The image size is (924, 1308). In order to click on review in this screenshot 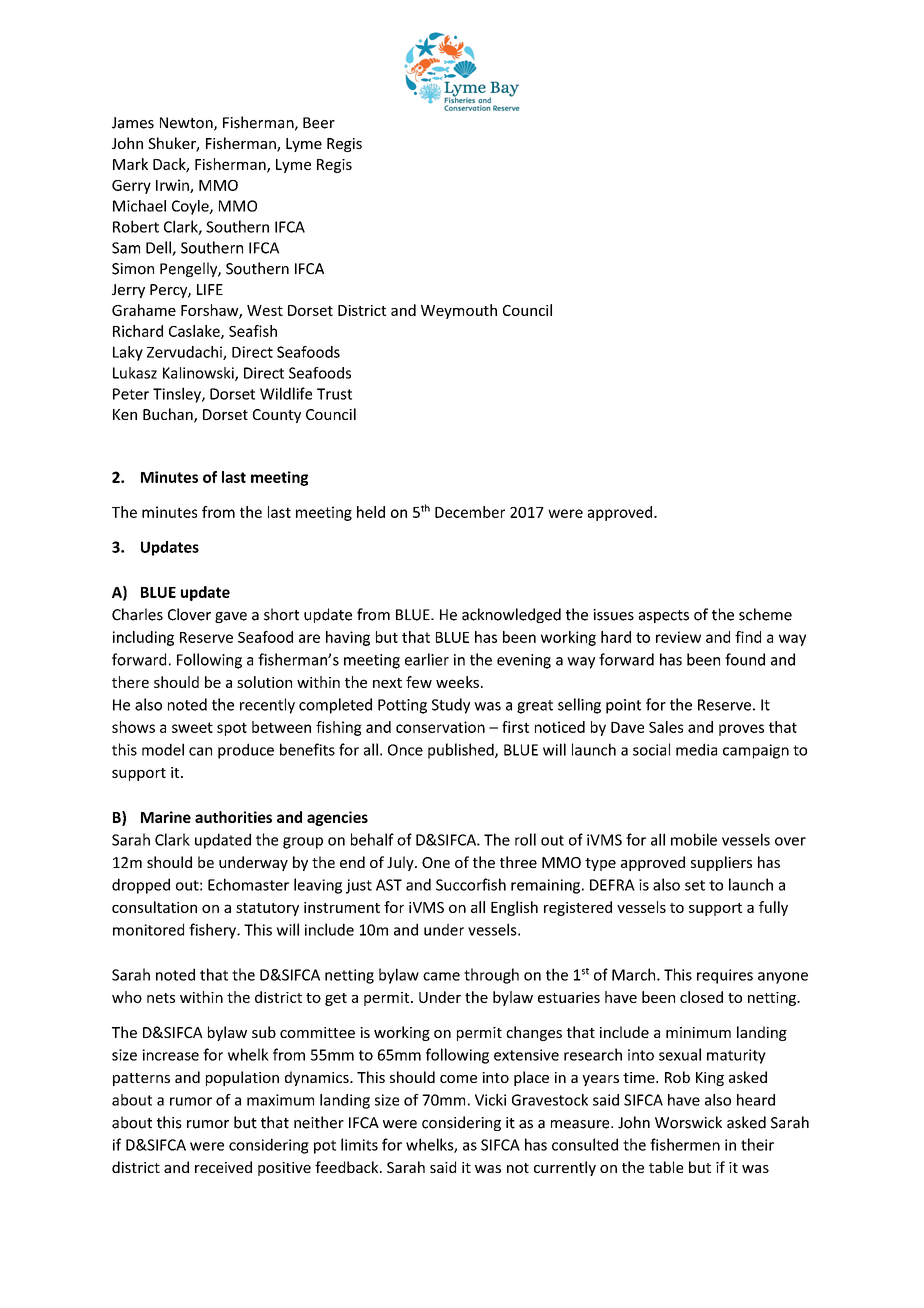, I will do `click(678, 637)`.
